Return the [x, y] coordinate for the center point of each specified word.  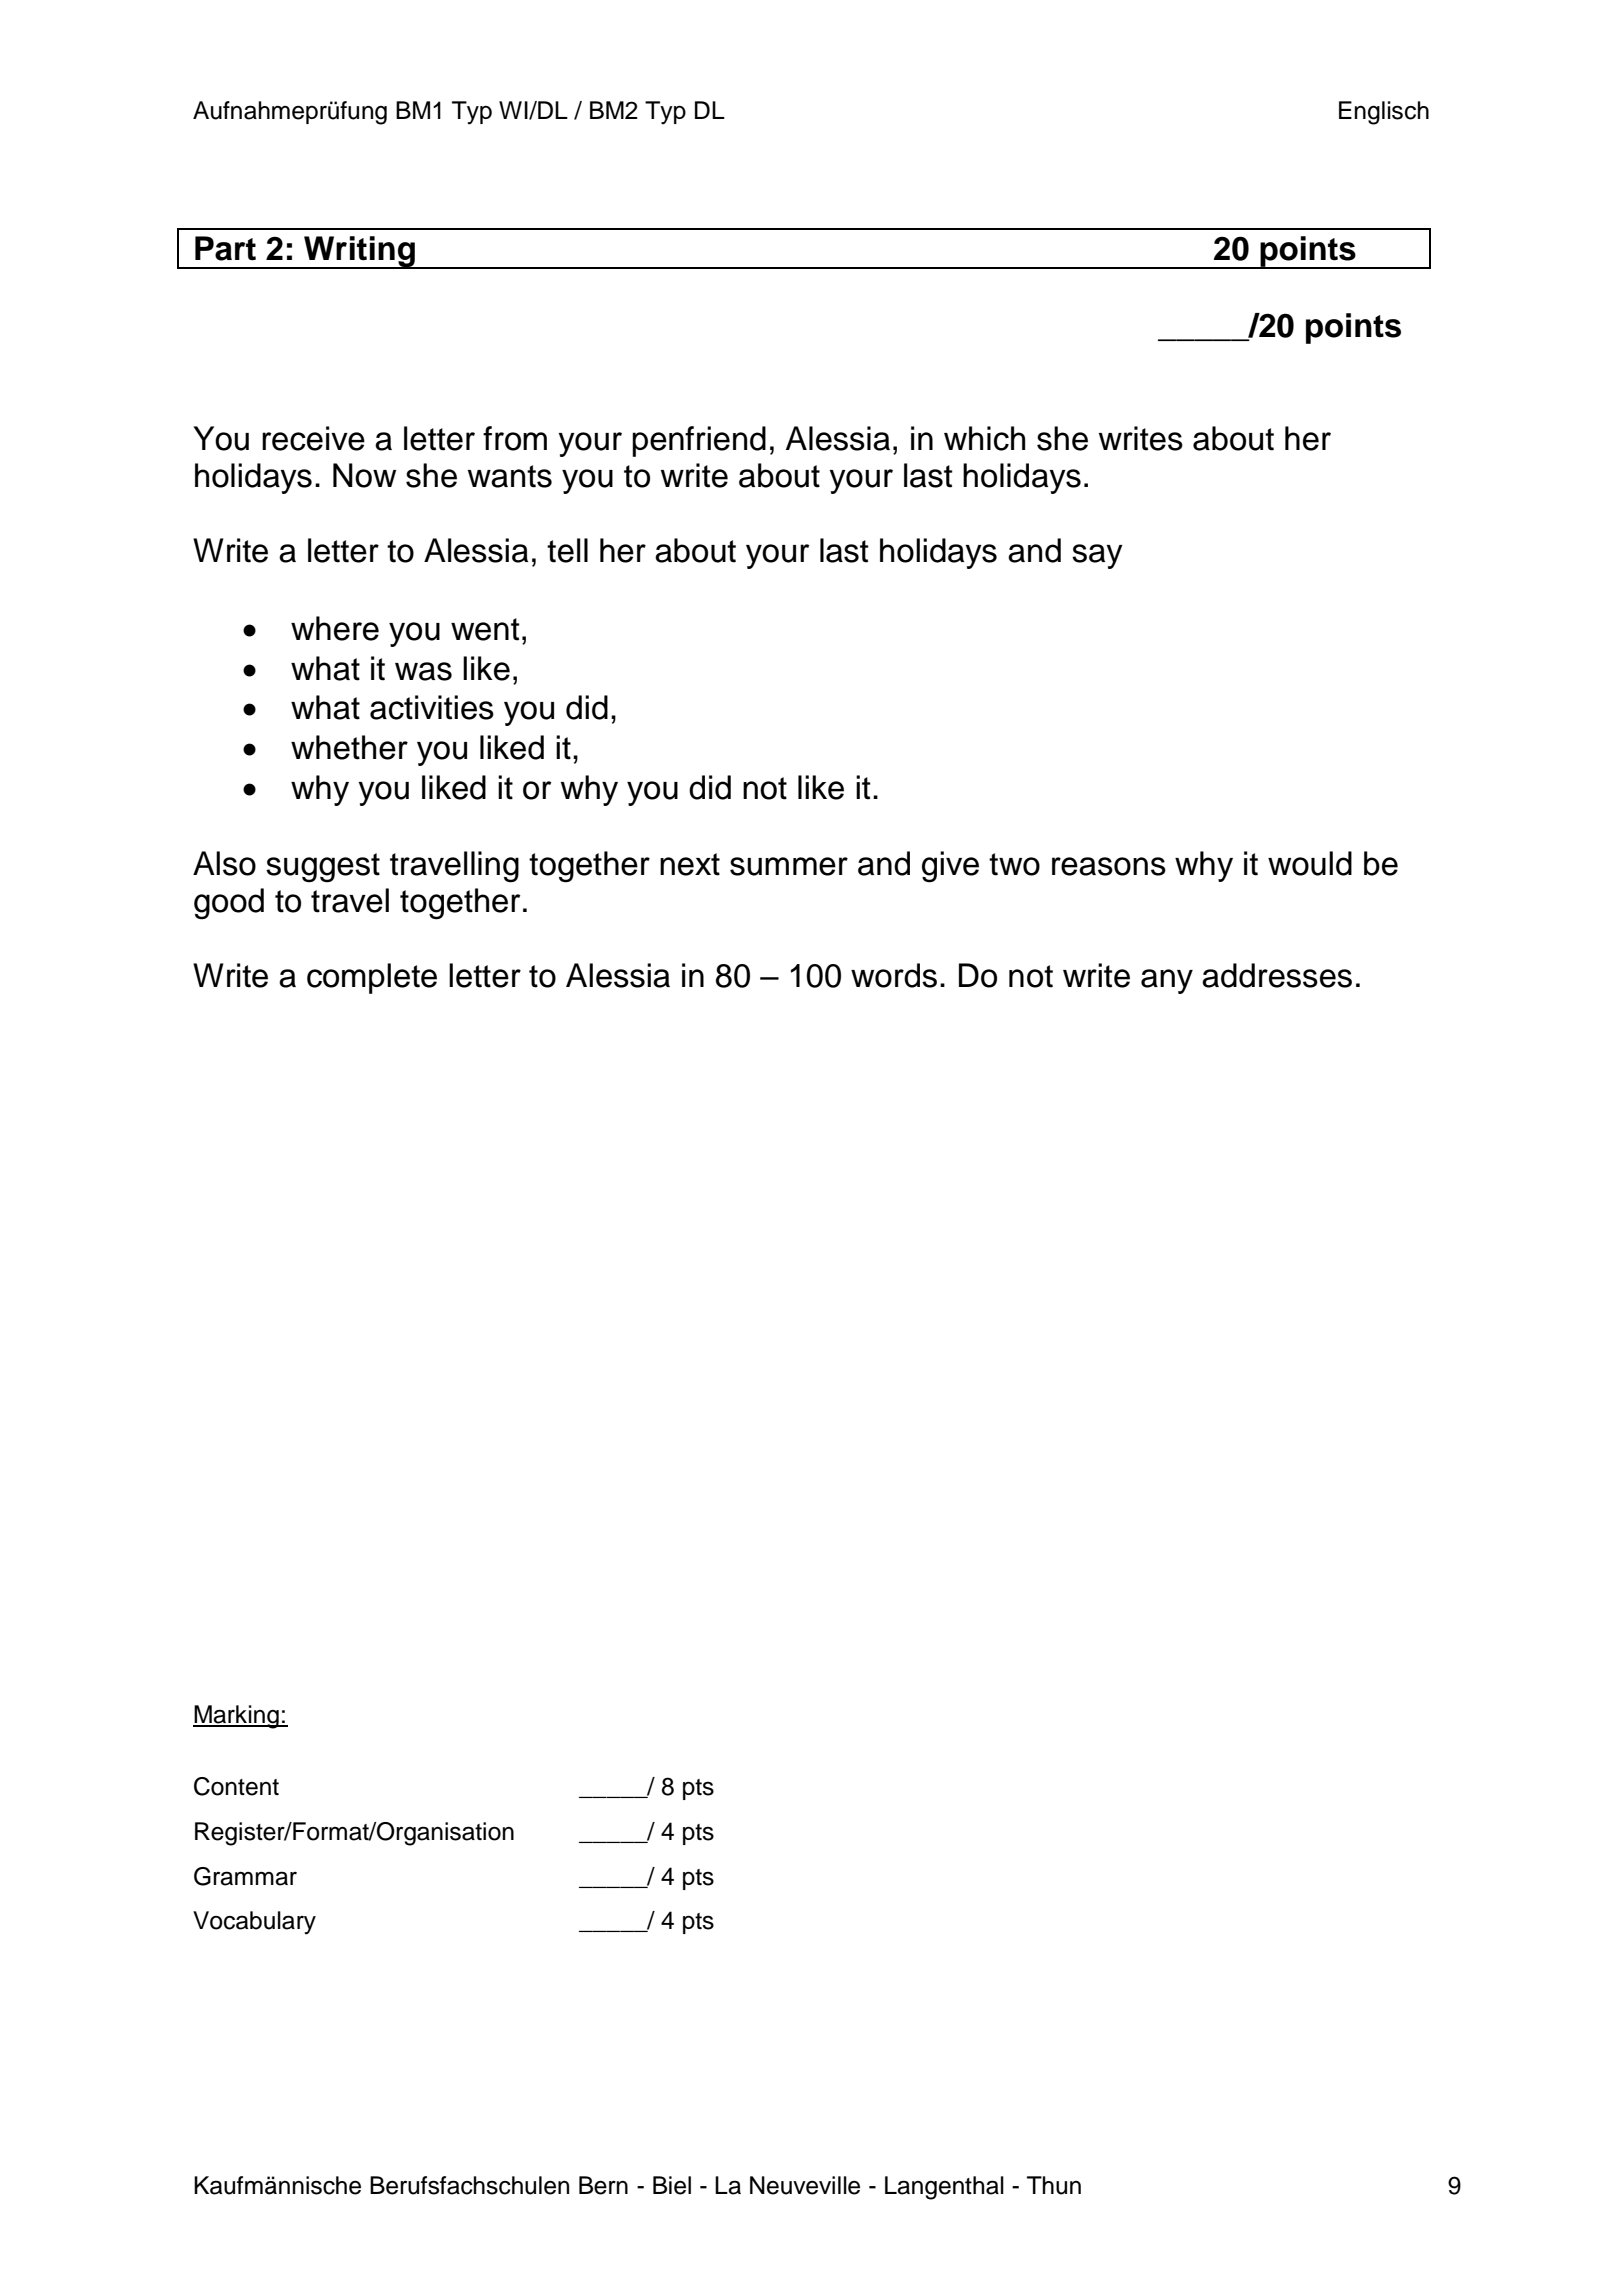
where [335, 628]
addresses [1277, 975]
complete [372, 978]
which [984, 438]
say [1097, 556]
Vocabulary [254, 1923]
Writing [359, 252]
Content [236, 1786]
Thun [1054, 2185]
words [894, 975]
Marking [237, 1717]
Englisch [1384, 113]
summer [789, 866]
